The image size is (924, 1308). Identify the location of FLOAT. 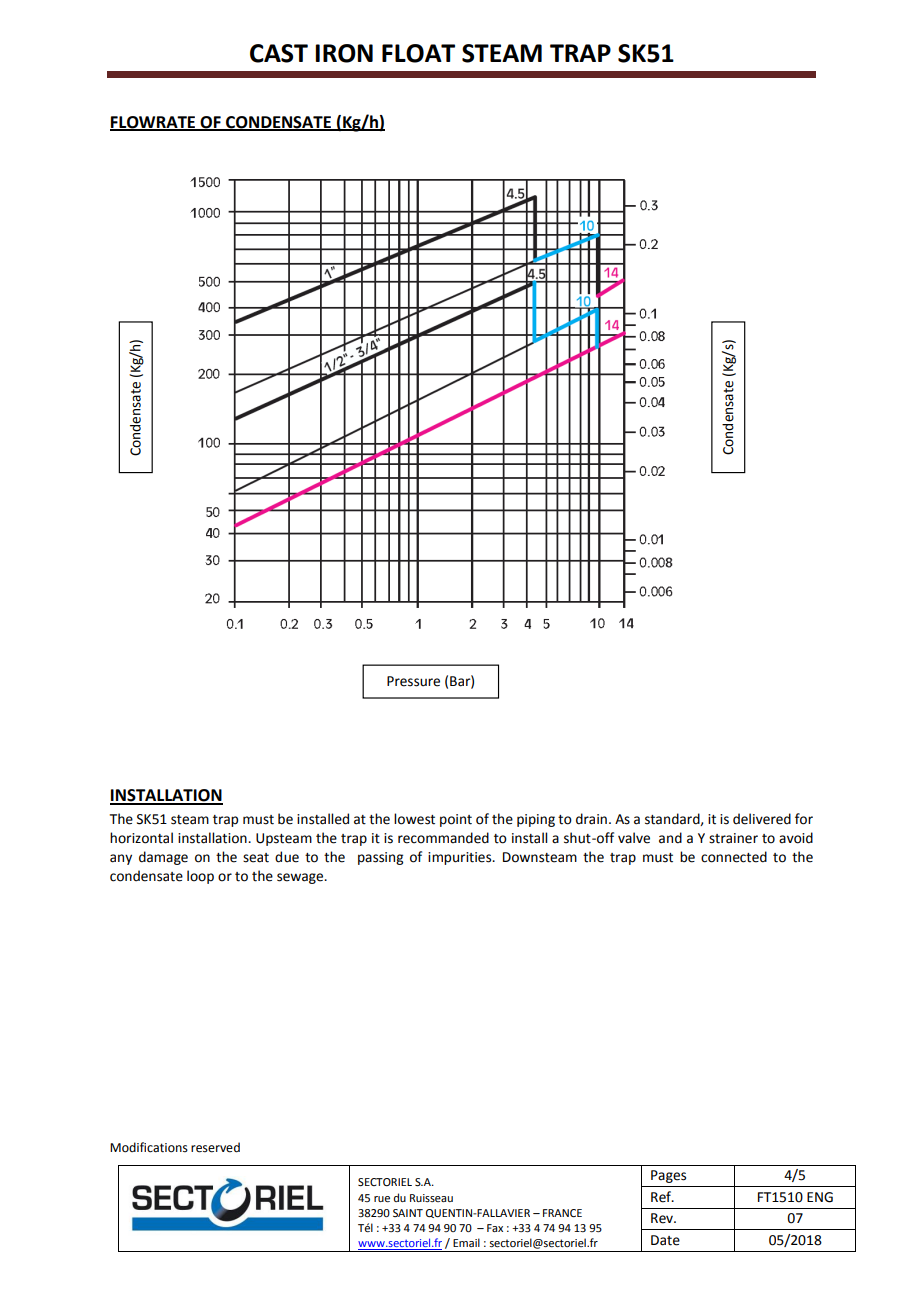
(418, 53).
